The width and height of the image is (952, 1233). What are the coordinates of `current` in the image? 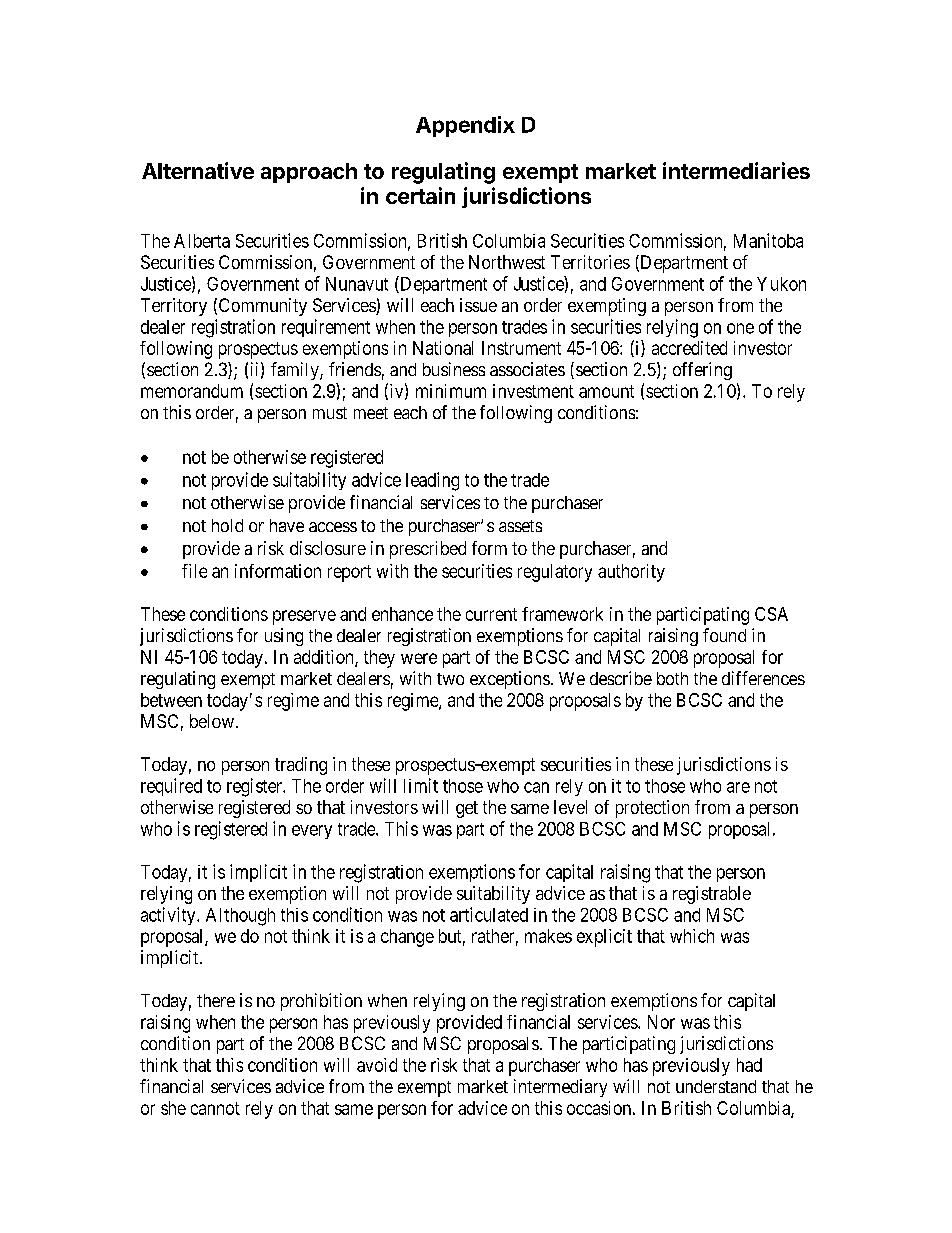 It's located at (491, 614).
